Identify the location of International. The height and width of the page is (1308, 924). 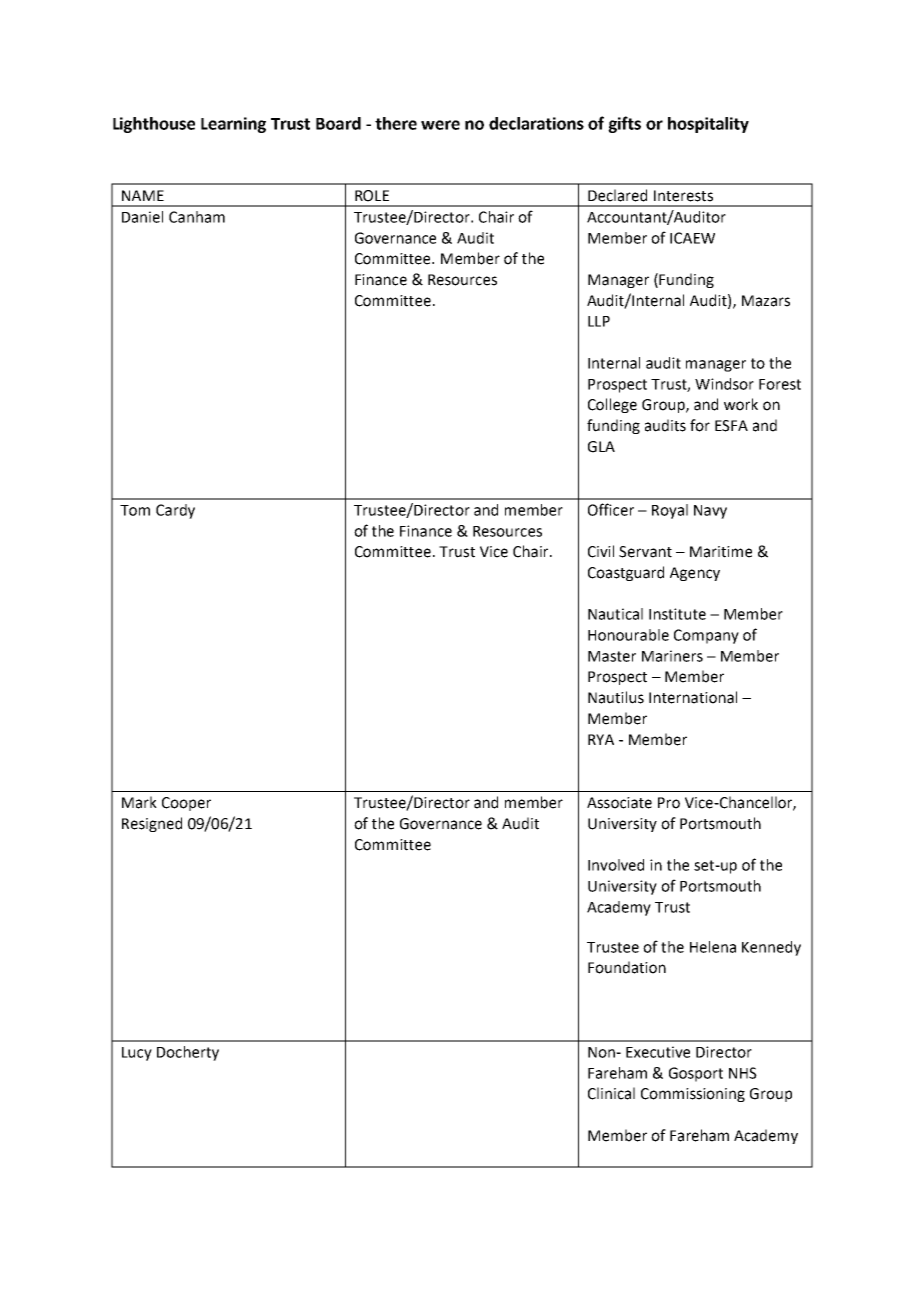
(693, 697).
